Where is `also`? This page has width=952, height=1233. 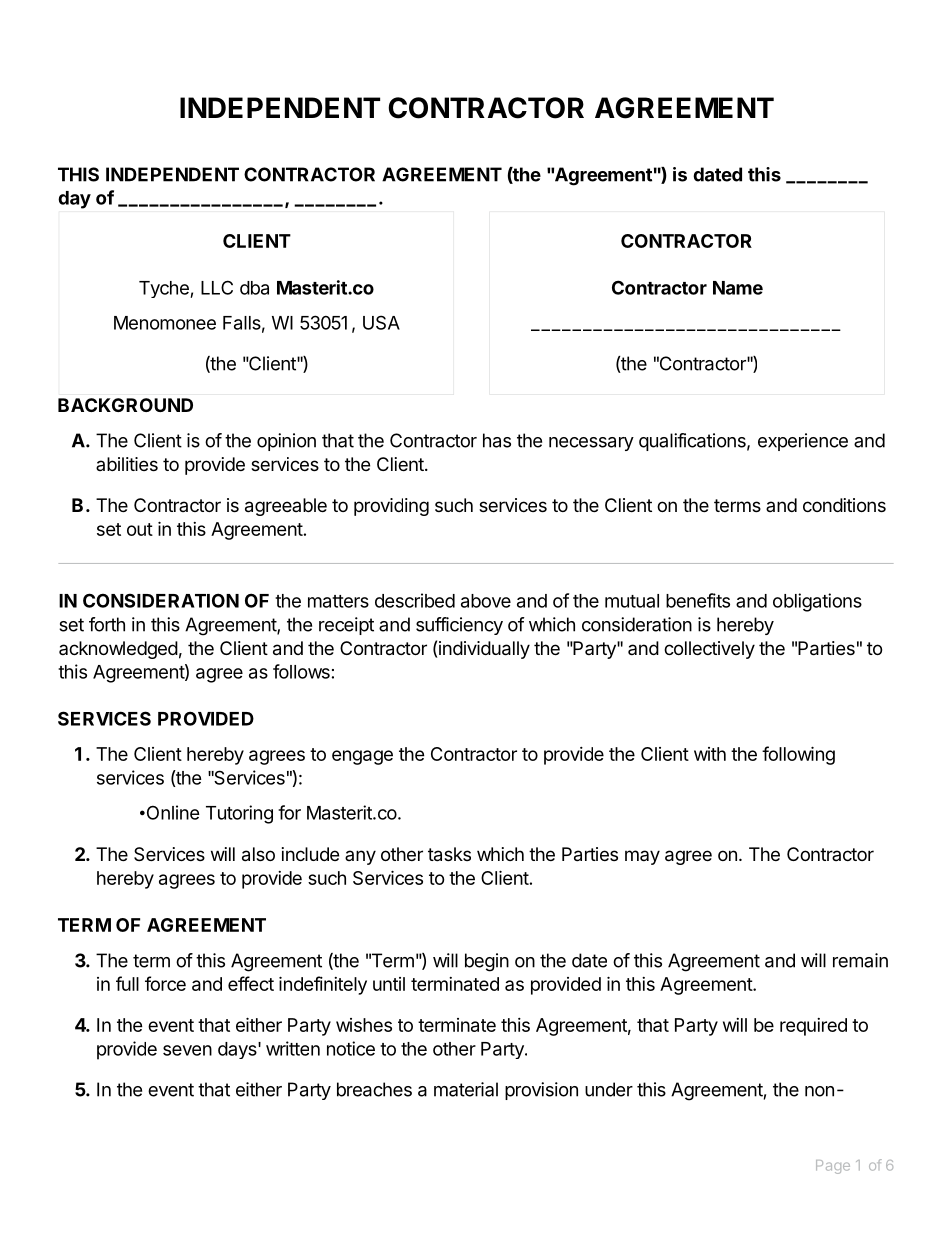
also is located at coordinates (258, 854).
